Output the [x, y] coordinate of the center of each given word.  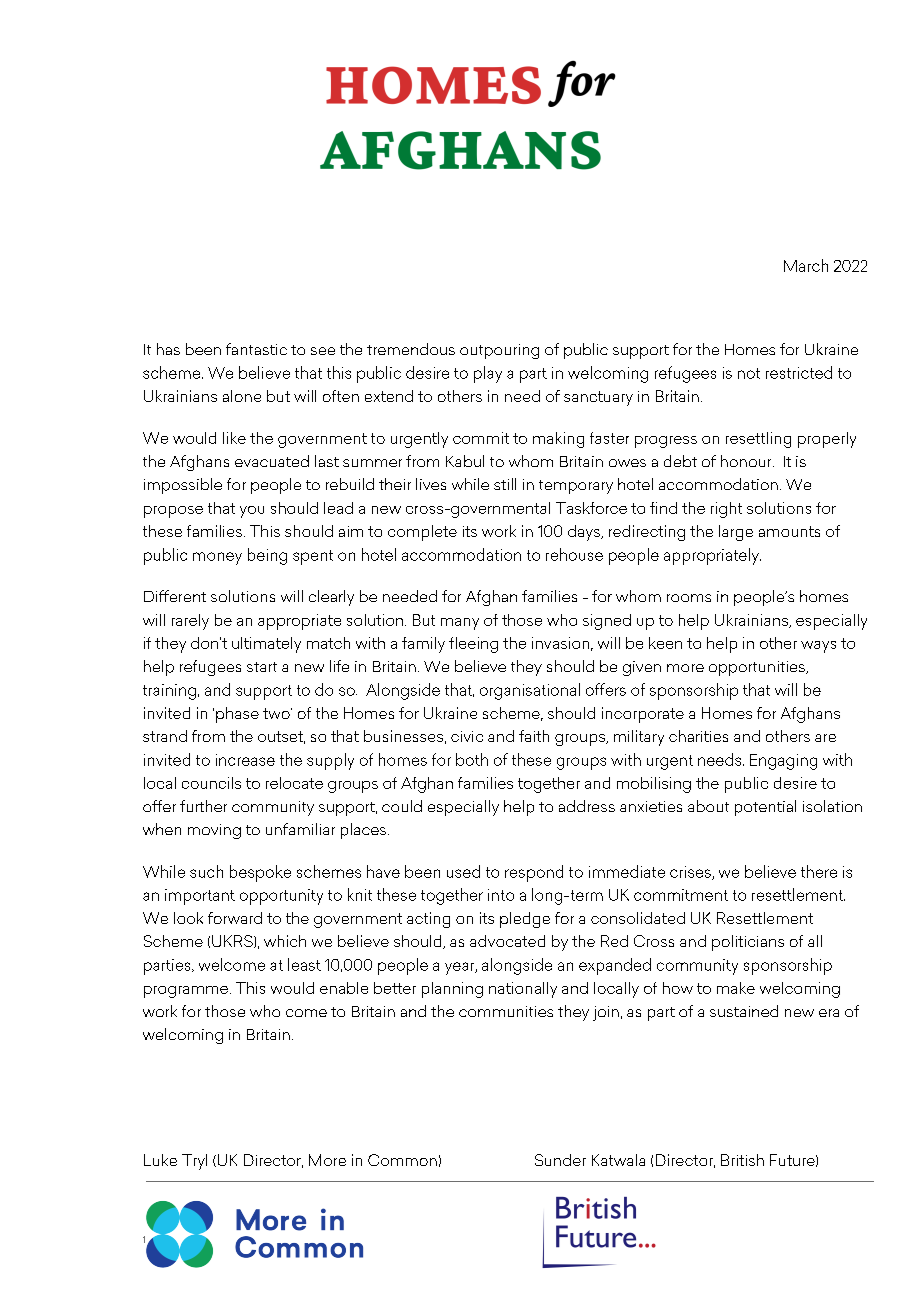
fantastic [256, 349]
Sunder [560, 1160]
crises [691, 873]
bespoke [260, 873]
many [460, 624]
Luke [160, 1160]
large [736, 533]
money [217, 558]
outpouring [499, 351]
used [463, 871]
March [806, 265]
